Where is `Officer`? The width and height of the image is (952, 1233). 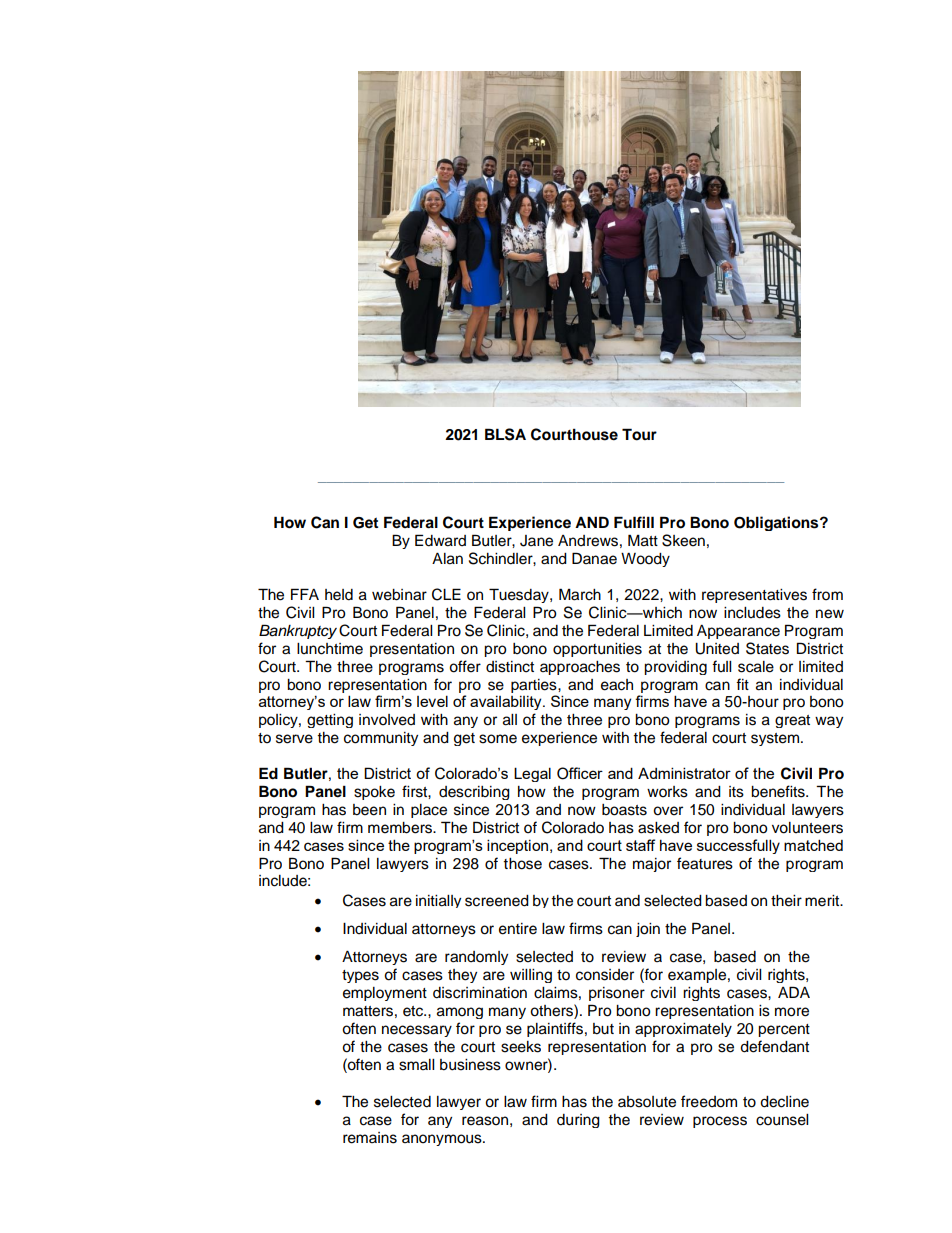
Officer is located at coordinates (580, 773).
